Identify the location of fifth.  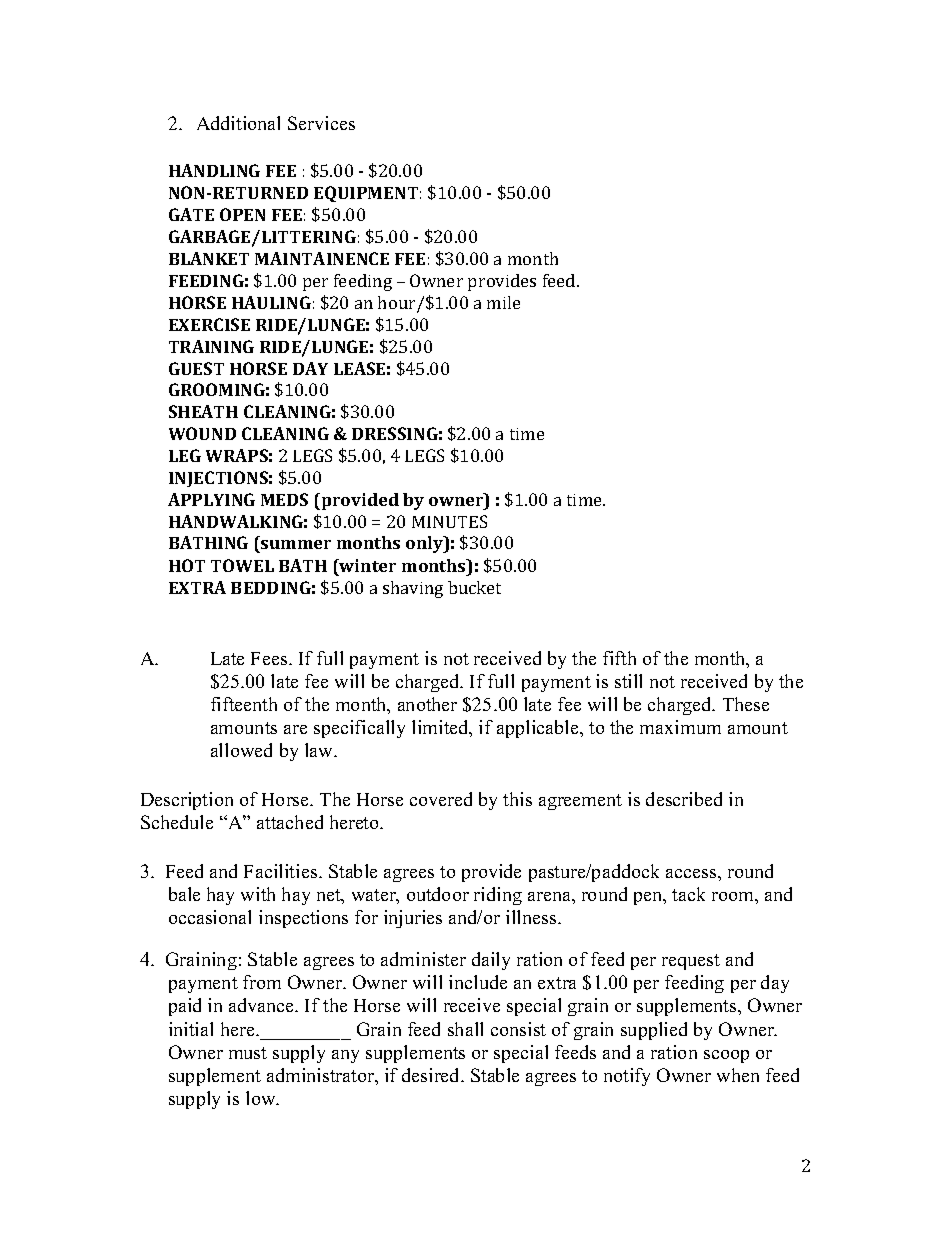
(619, 658).
